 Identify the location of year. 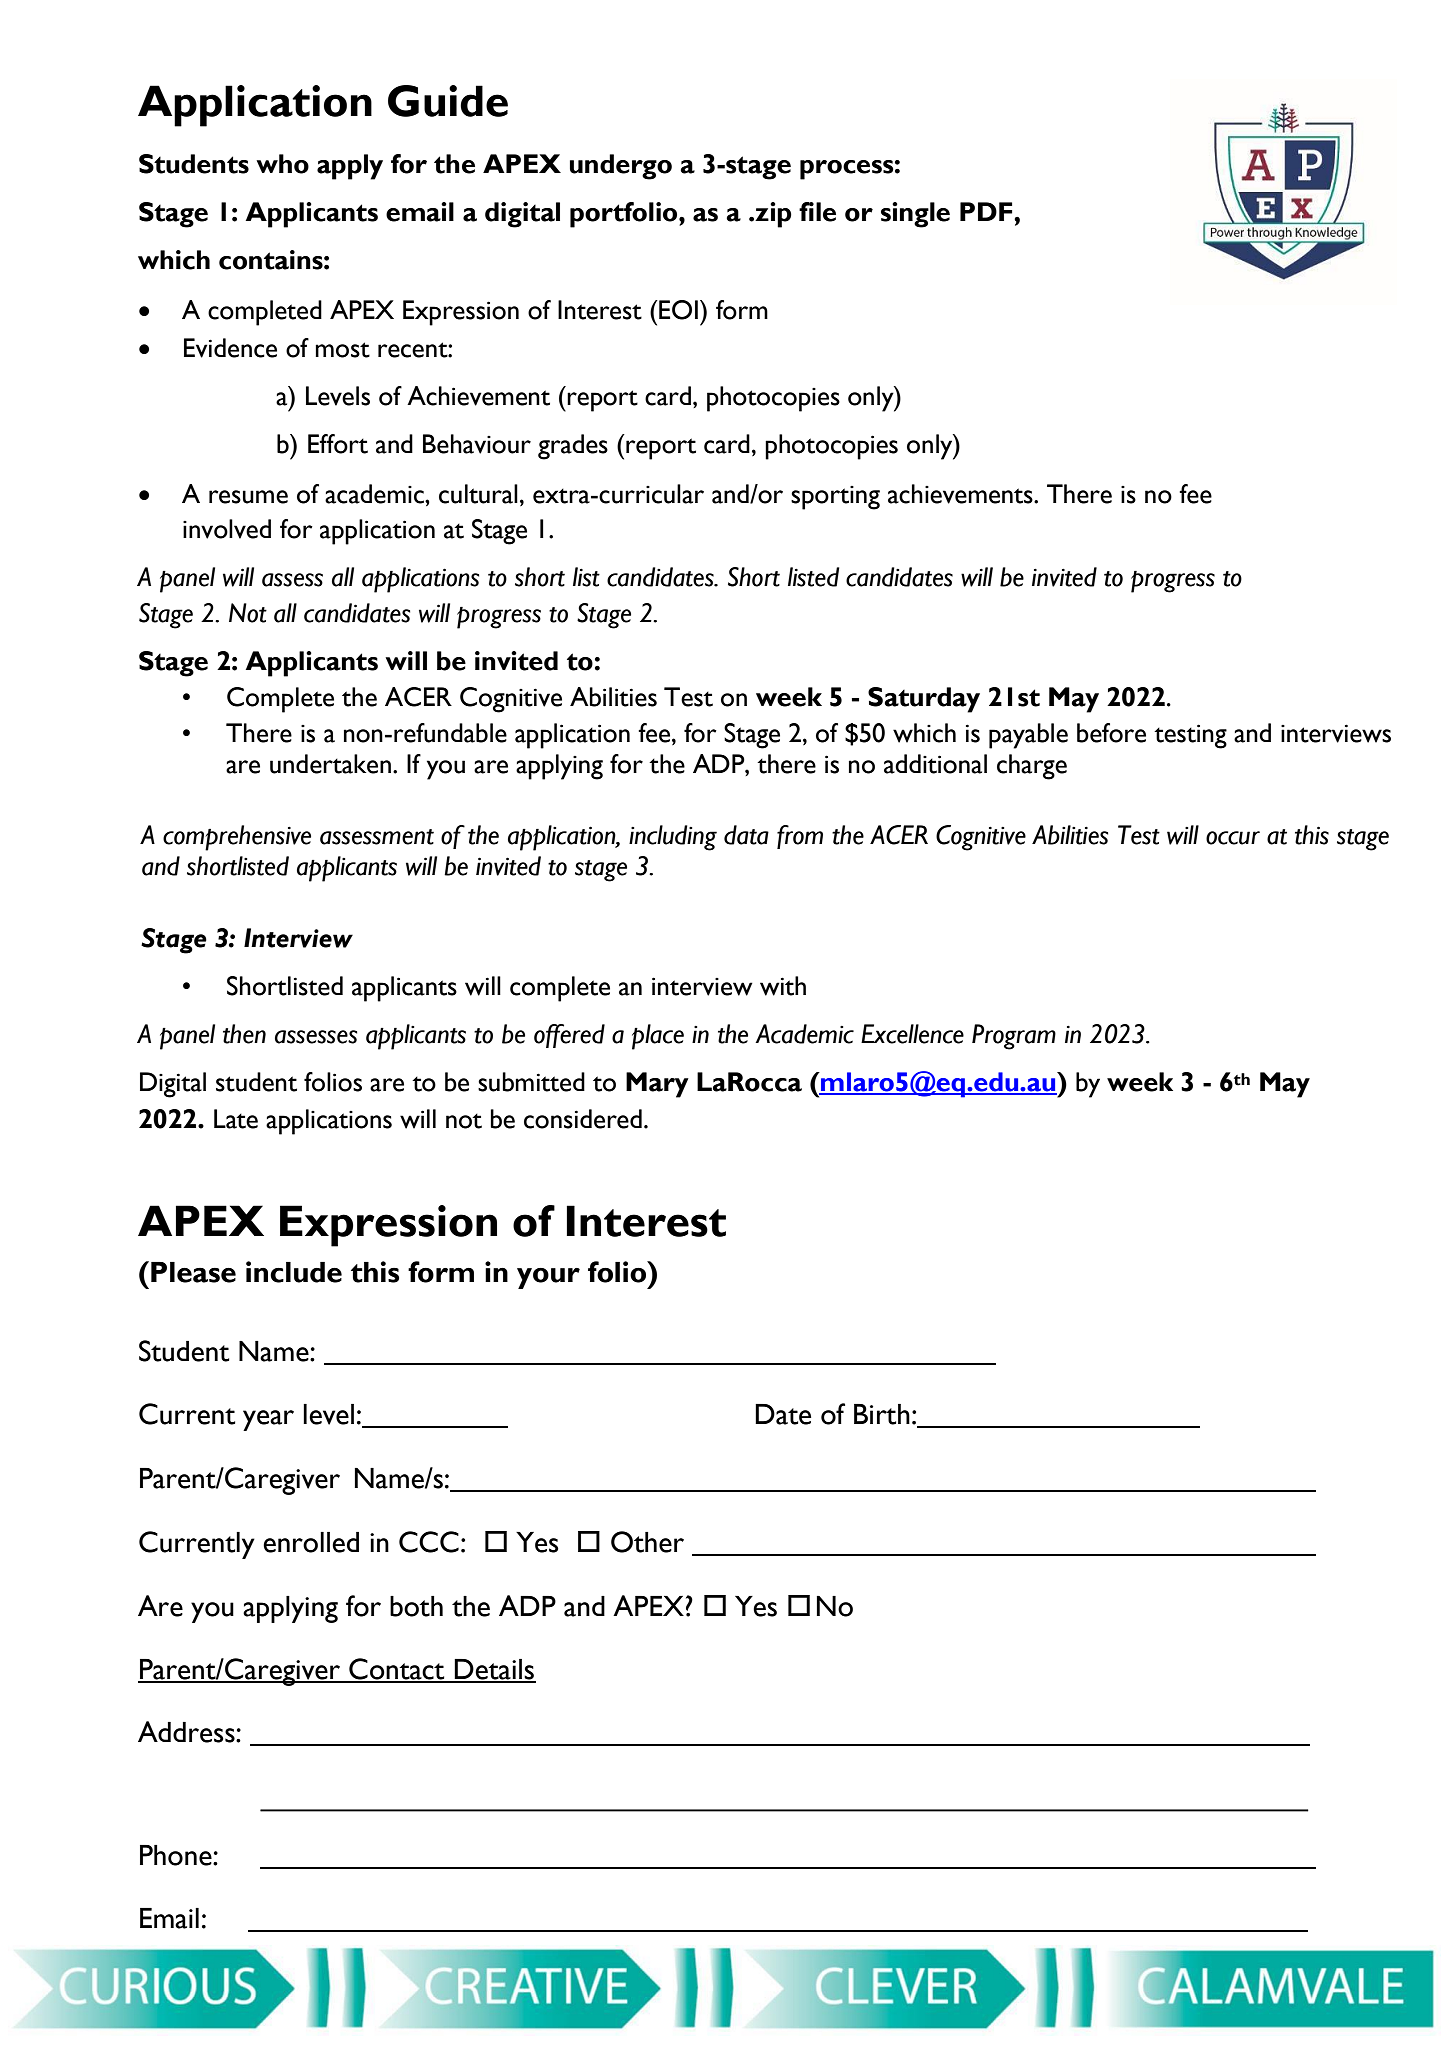
(268, 1420).
